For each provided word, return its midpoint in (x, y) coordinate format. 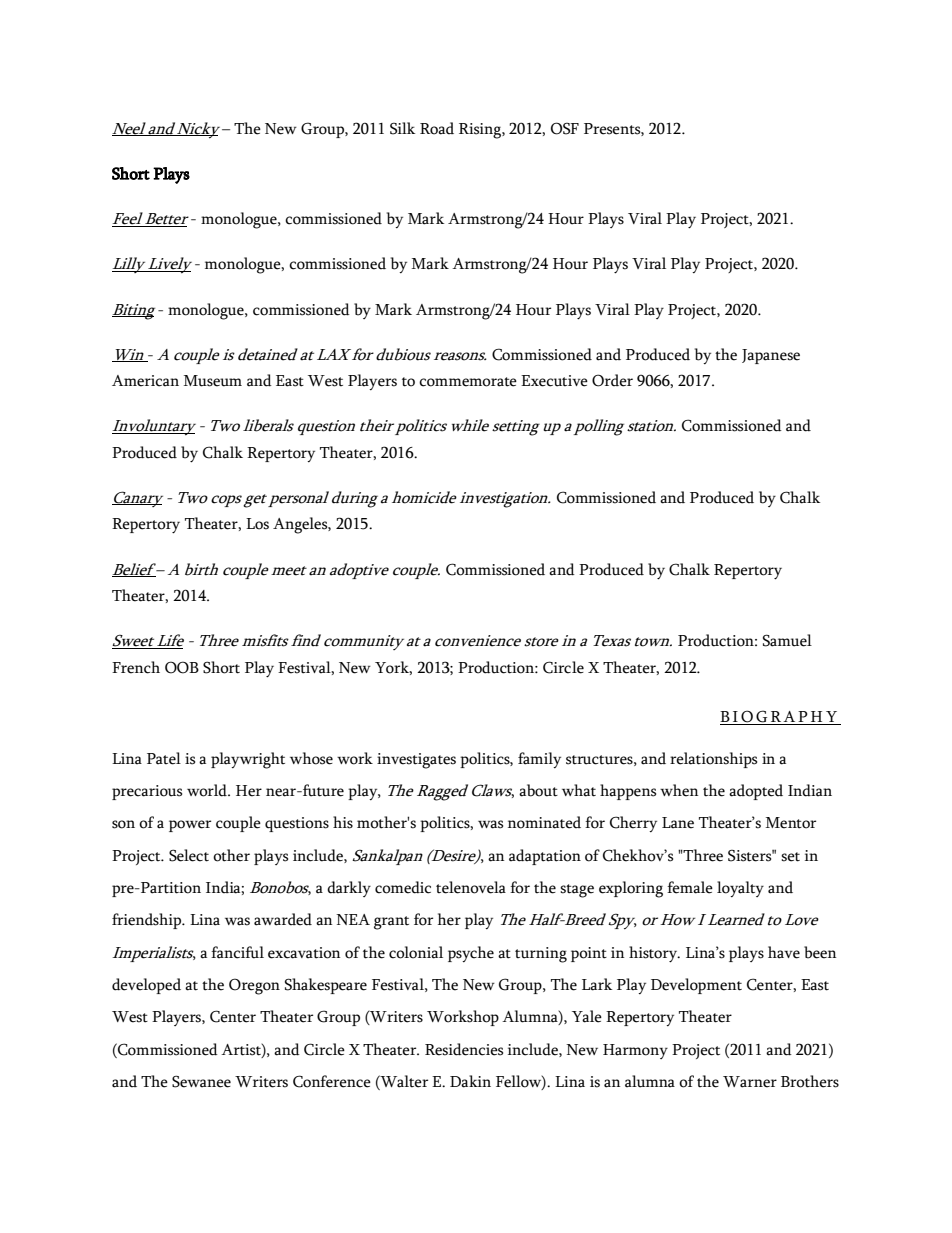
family (539, 760)
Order (612, 380)
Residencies (464, 1049)
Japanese (771, 356)
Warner (750, 1082)
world (208, 790)
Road (437, 128)
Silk (402, 128)
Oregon (254, 986)
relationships (713, 760)
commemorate (468, 382)
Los (257, 524)
